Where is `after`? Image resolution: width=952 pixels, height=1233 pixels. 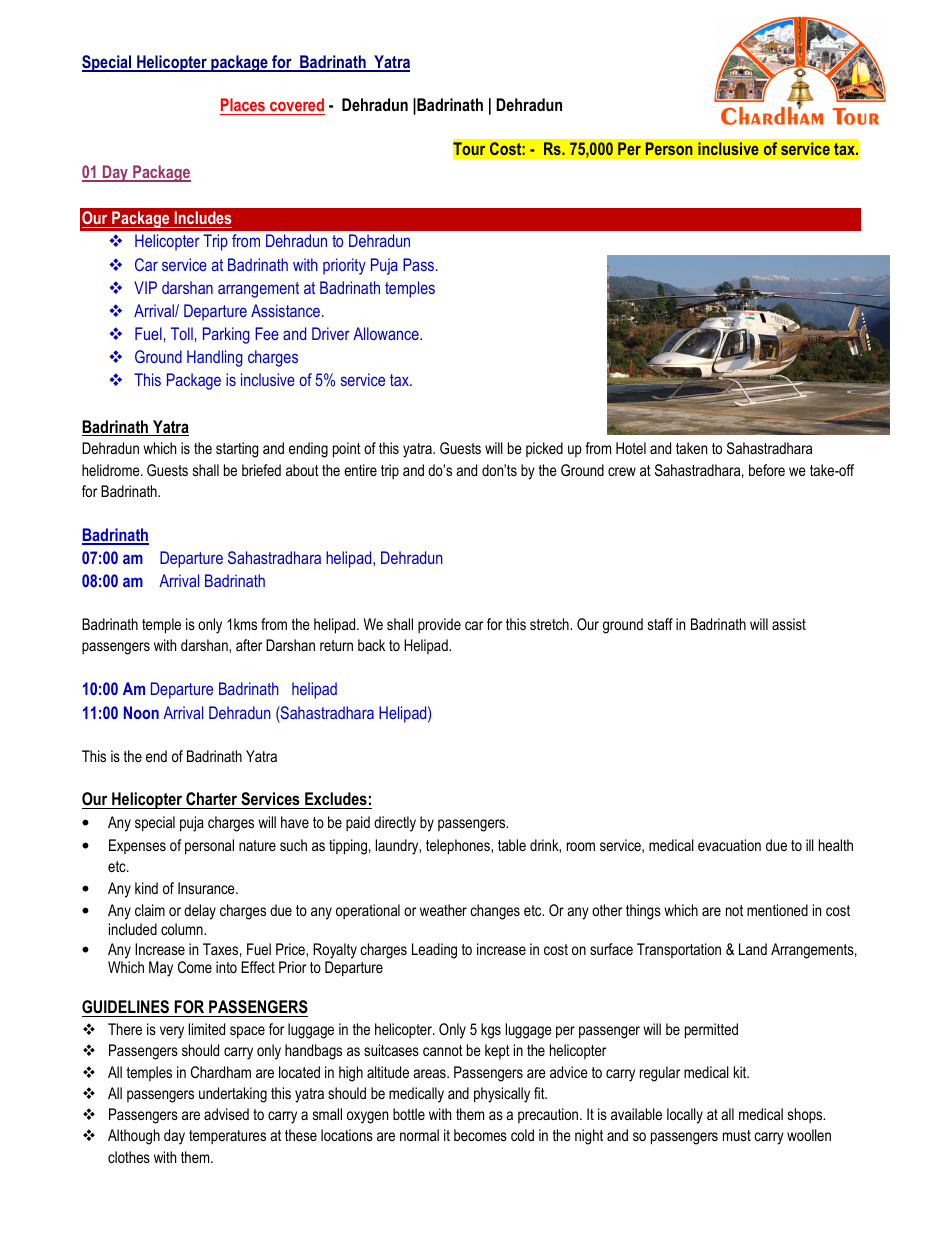 after is located at coordinates (249, 645).
